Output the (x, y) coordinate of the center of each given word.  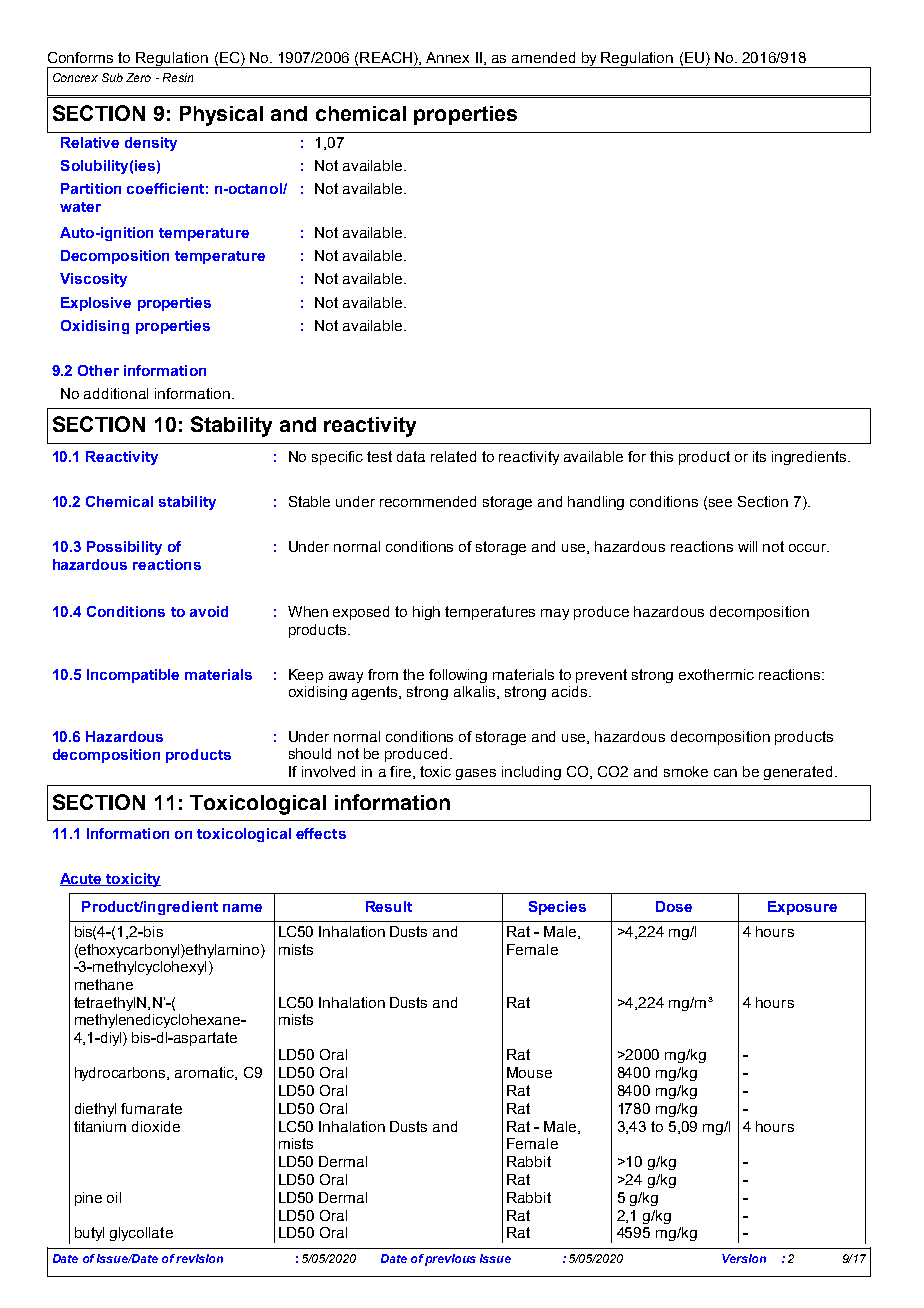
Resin (178, 77)
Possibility (124, 548)
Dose (674, 906)
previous (450, 1260)
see (720, 503)
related (453, 456)
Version (744, 1258)
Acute (82, 879)
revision (199, 1258)
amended (543, 57)
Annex (447, 57)
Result (389, 906)
